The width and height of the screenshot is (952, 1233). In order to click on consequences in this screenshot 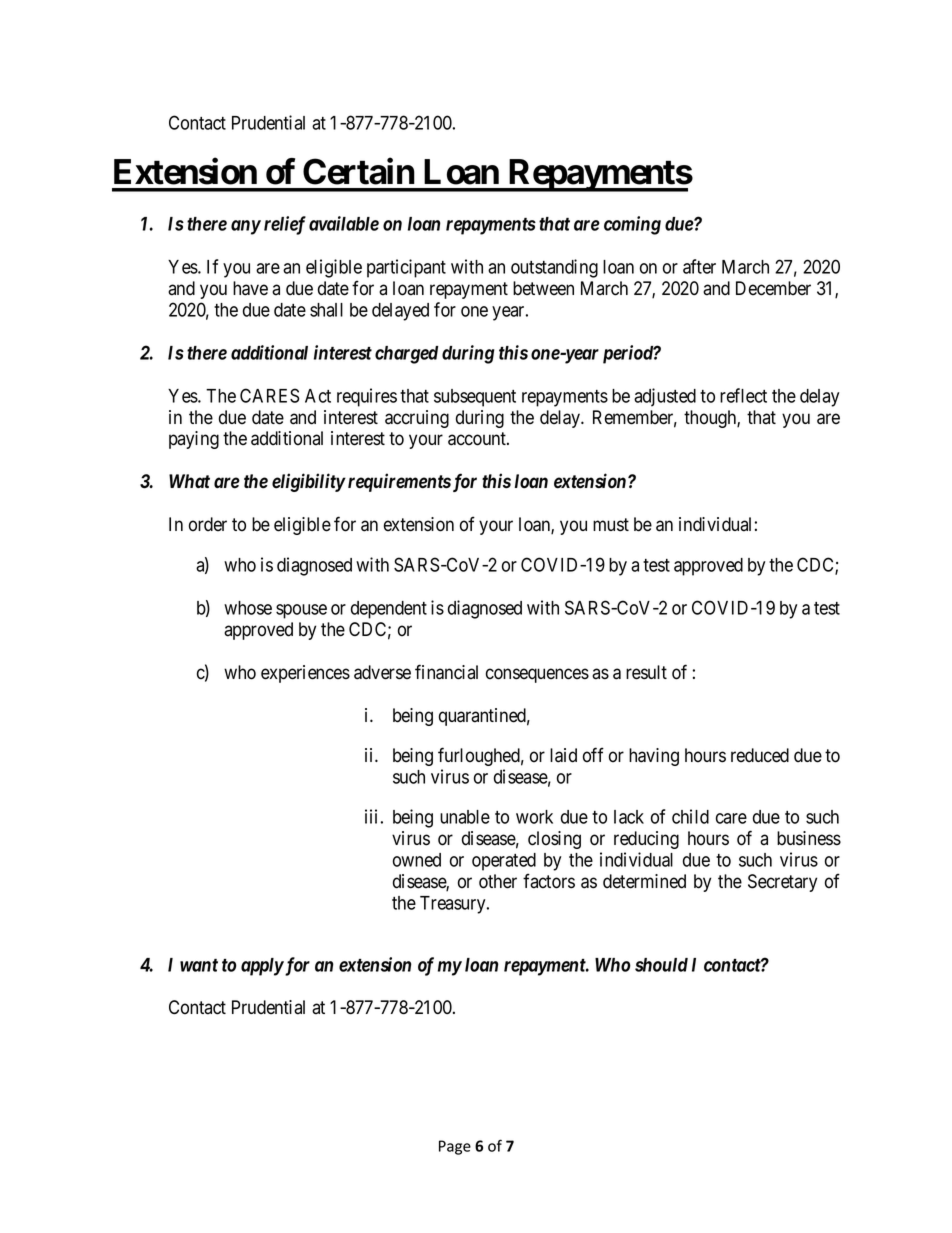, I will do `click(537, 675)`.
